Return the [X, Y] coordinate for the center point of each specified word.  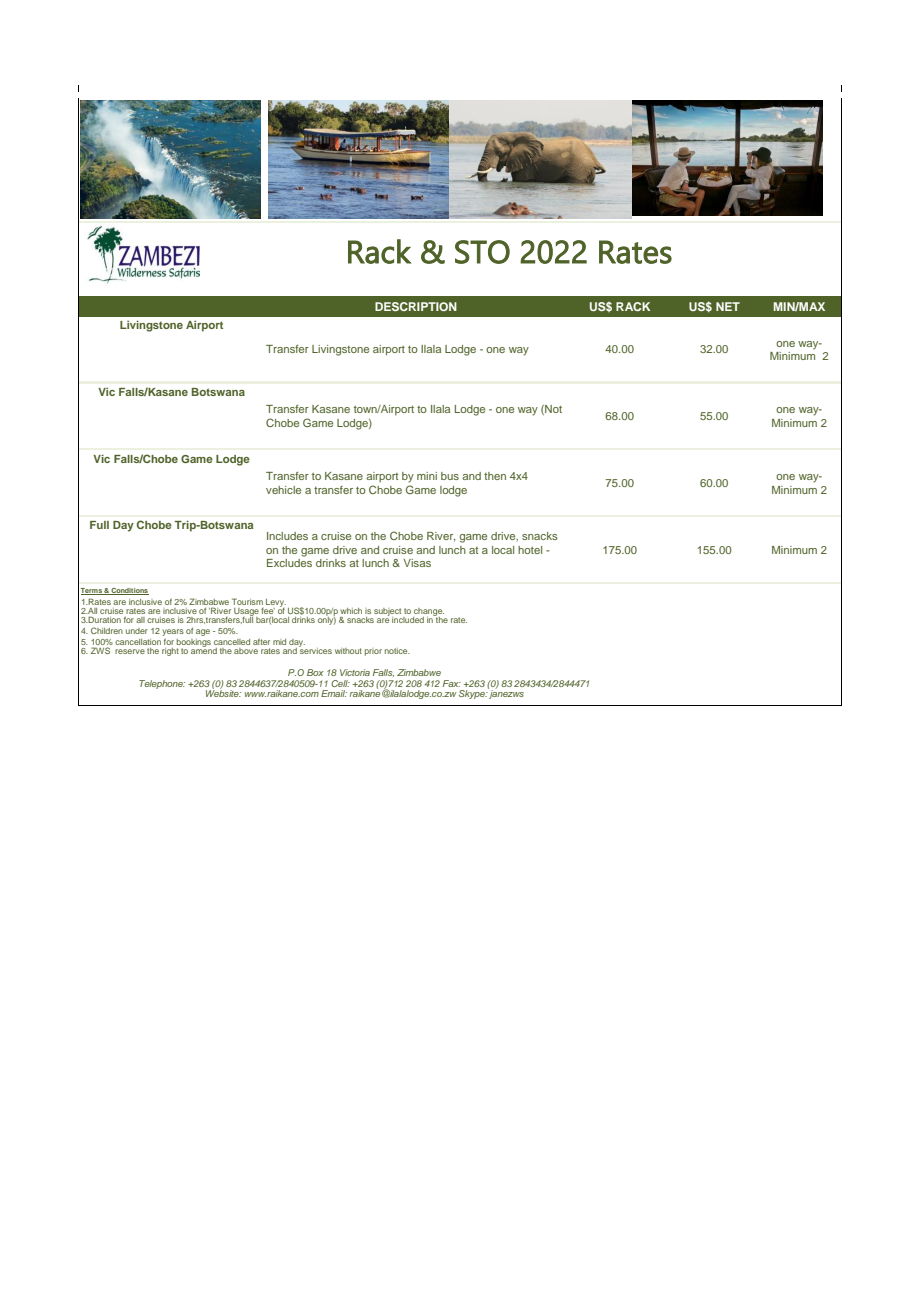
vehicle [283, 490]
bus [450, 476]
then [495, 476]
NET [728, 306]
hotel [530, 550]
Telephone [162, 684]
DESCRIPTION [416, 306]
